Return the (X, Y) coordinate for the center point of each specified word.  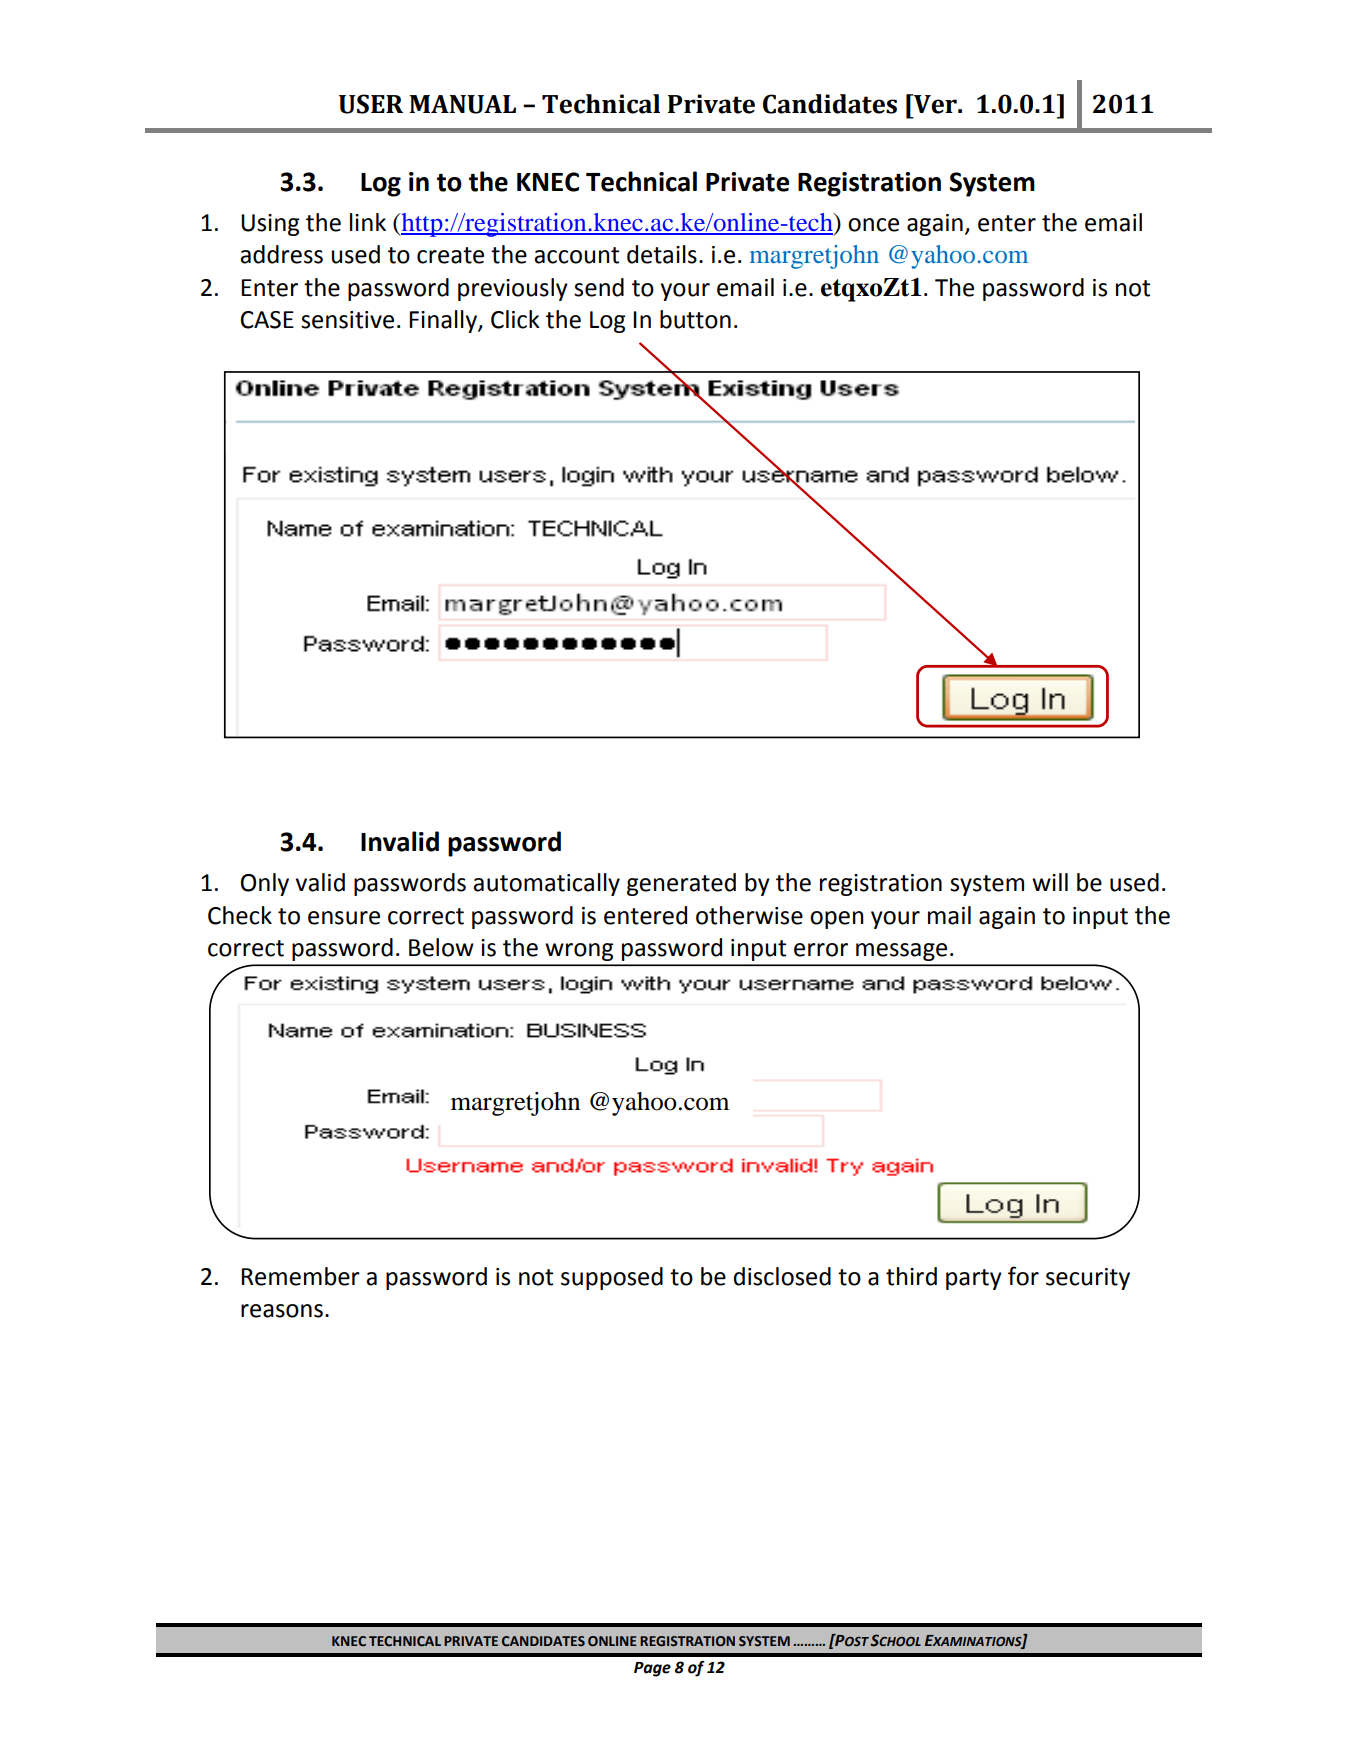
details (662, 254)
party (974, 1279)
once (873, 225)
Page (652, 1669)
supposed (612, 1278)
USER (371, 104)
